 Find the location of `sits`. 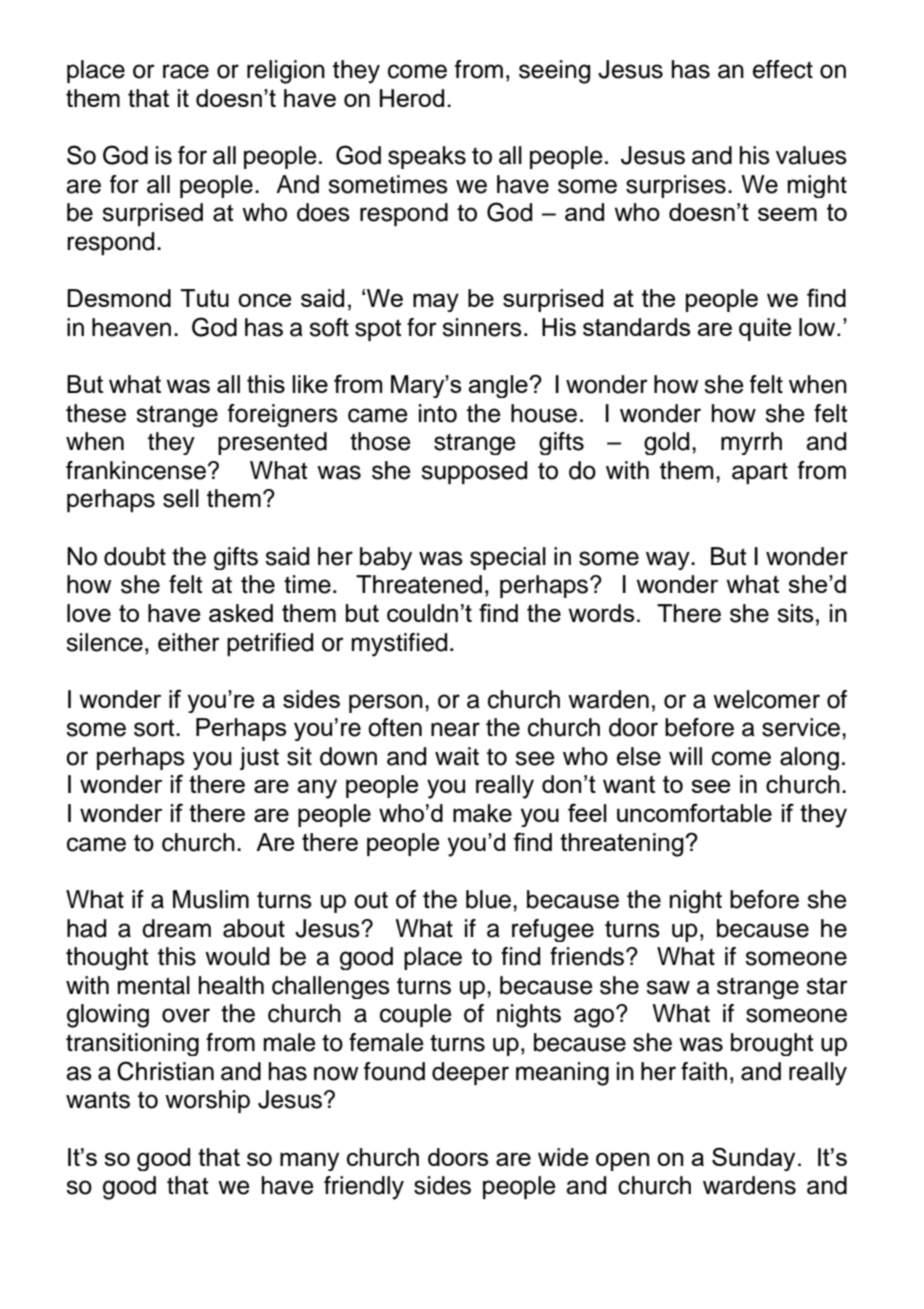

sits is located at coordinates (795, 613).
